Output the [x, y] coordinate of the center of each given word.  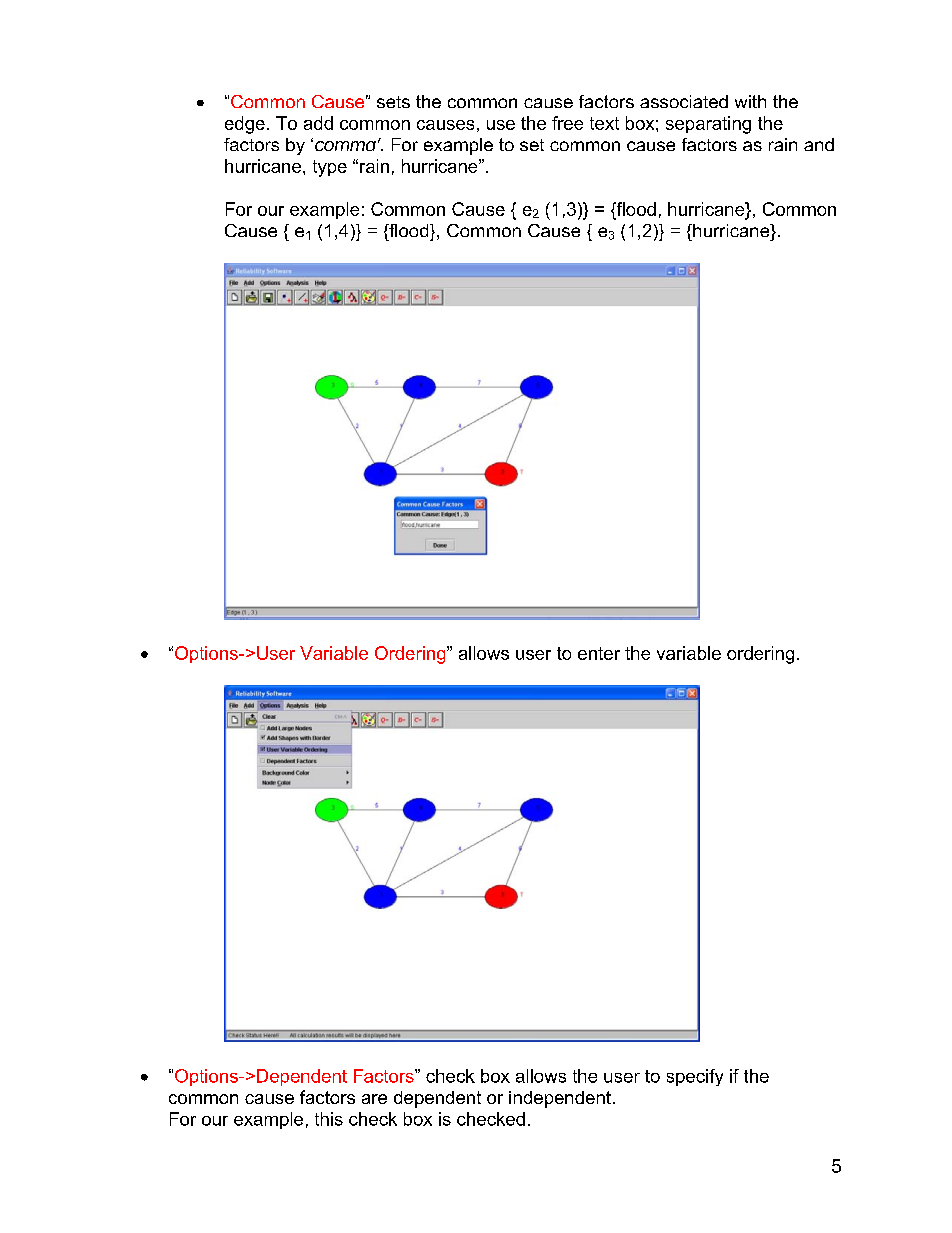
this [329, 1119]
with [750, 101]
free [567, 123]
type [330, 168]
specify [695, 1077]
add [318, 123]
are [374, 1099]
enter [599, 653]
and [819, 144]
